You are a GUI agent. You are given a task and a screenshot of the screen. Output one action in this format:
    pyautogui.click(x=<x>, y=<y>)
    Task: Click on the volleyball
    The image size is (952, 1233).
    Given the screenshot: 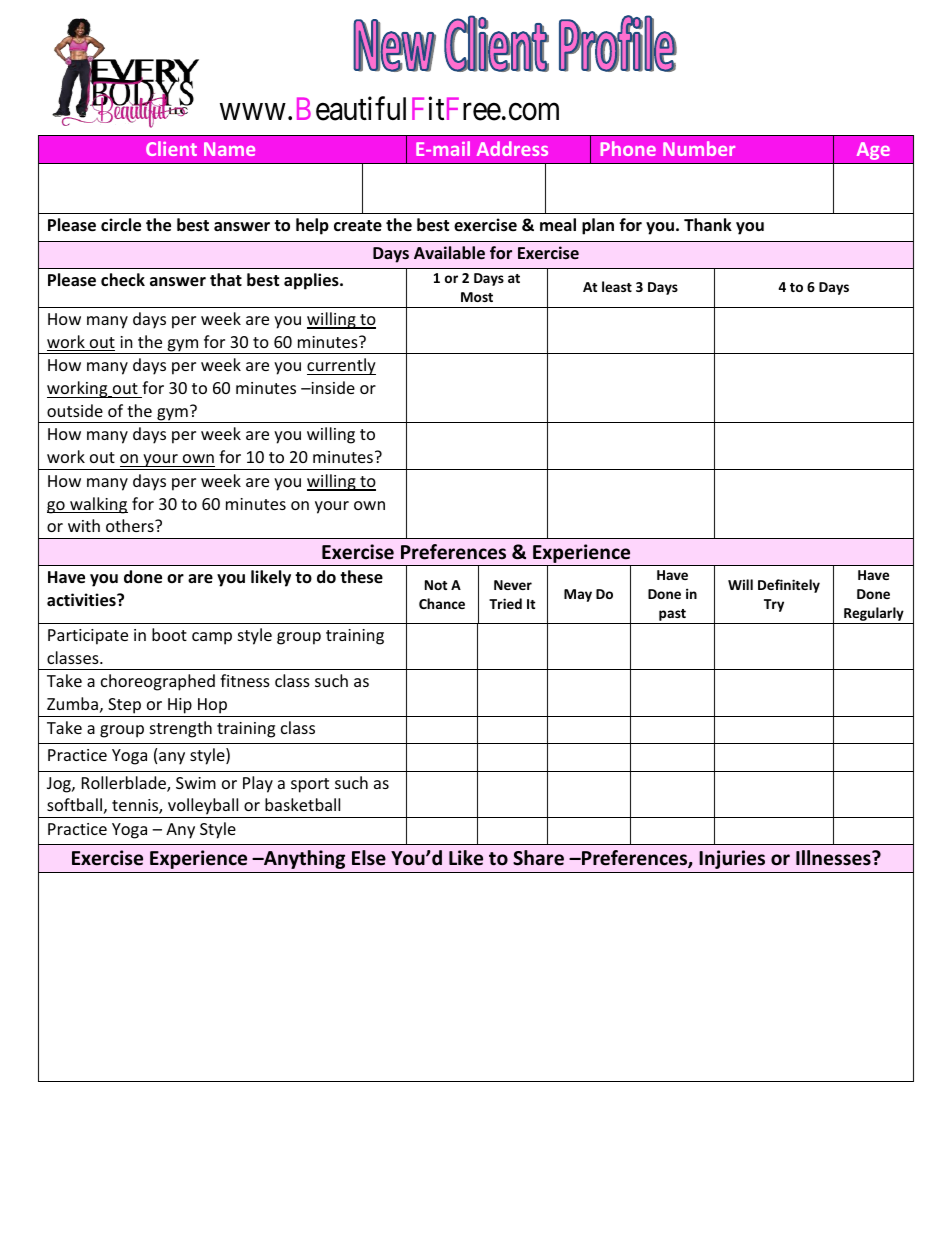 What is the action you would take?
    pyautogui.click(x=203, y=808)
